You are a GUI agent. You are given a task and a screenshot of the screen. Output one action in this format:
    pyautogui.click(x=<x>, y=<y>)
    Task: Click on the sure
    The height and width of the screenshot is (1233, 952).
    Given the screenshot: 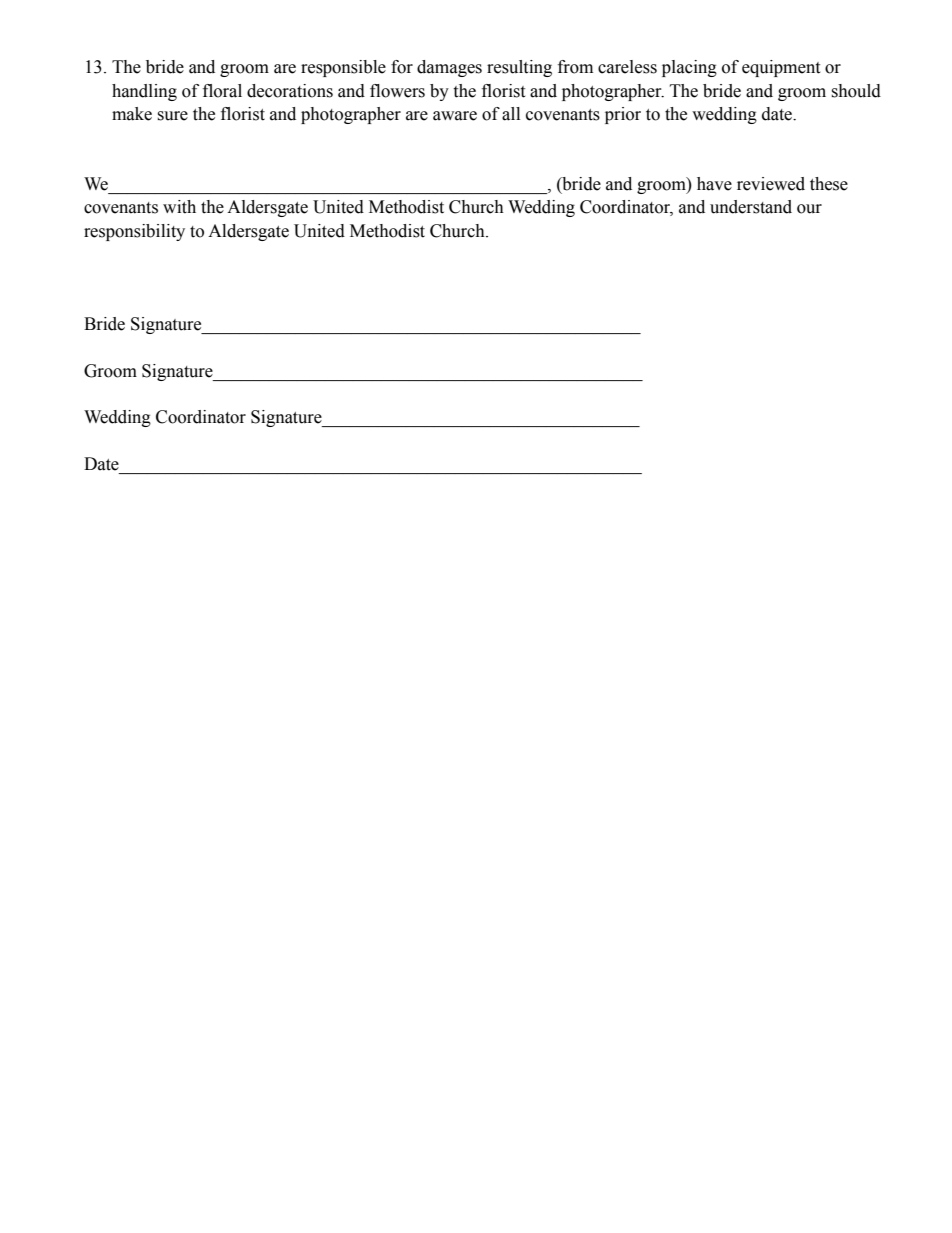 What is the action you would take?
    pyautogui.click(x=172, y=116)
